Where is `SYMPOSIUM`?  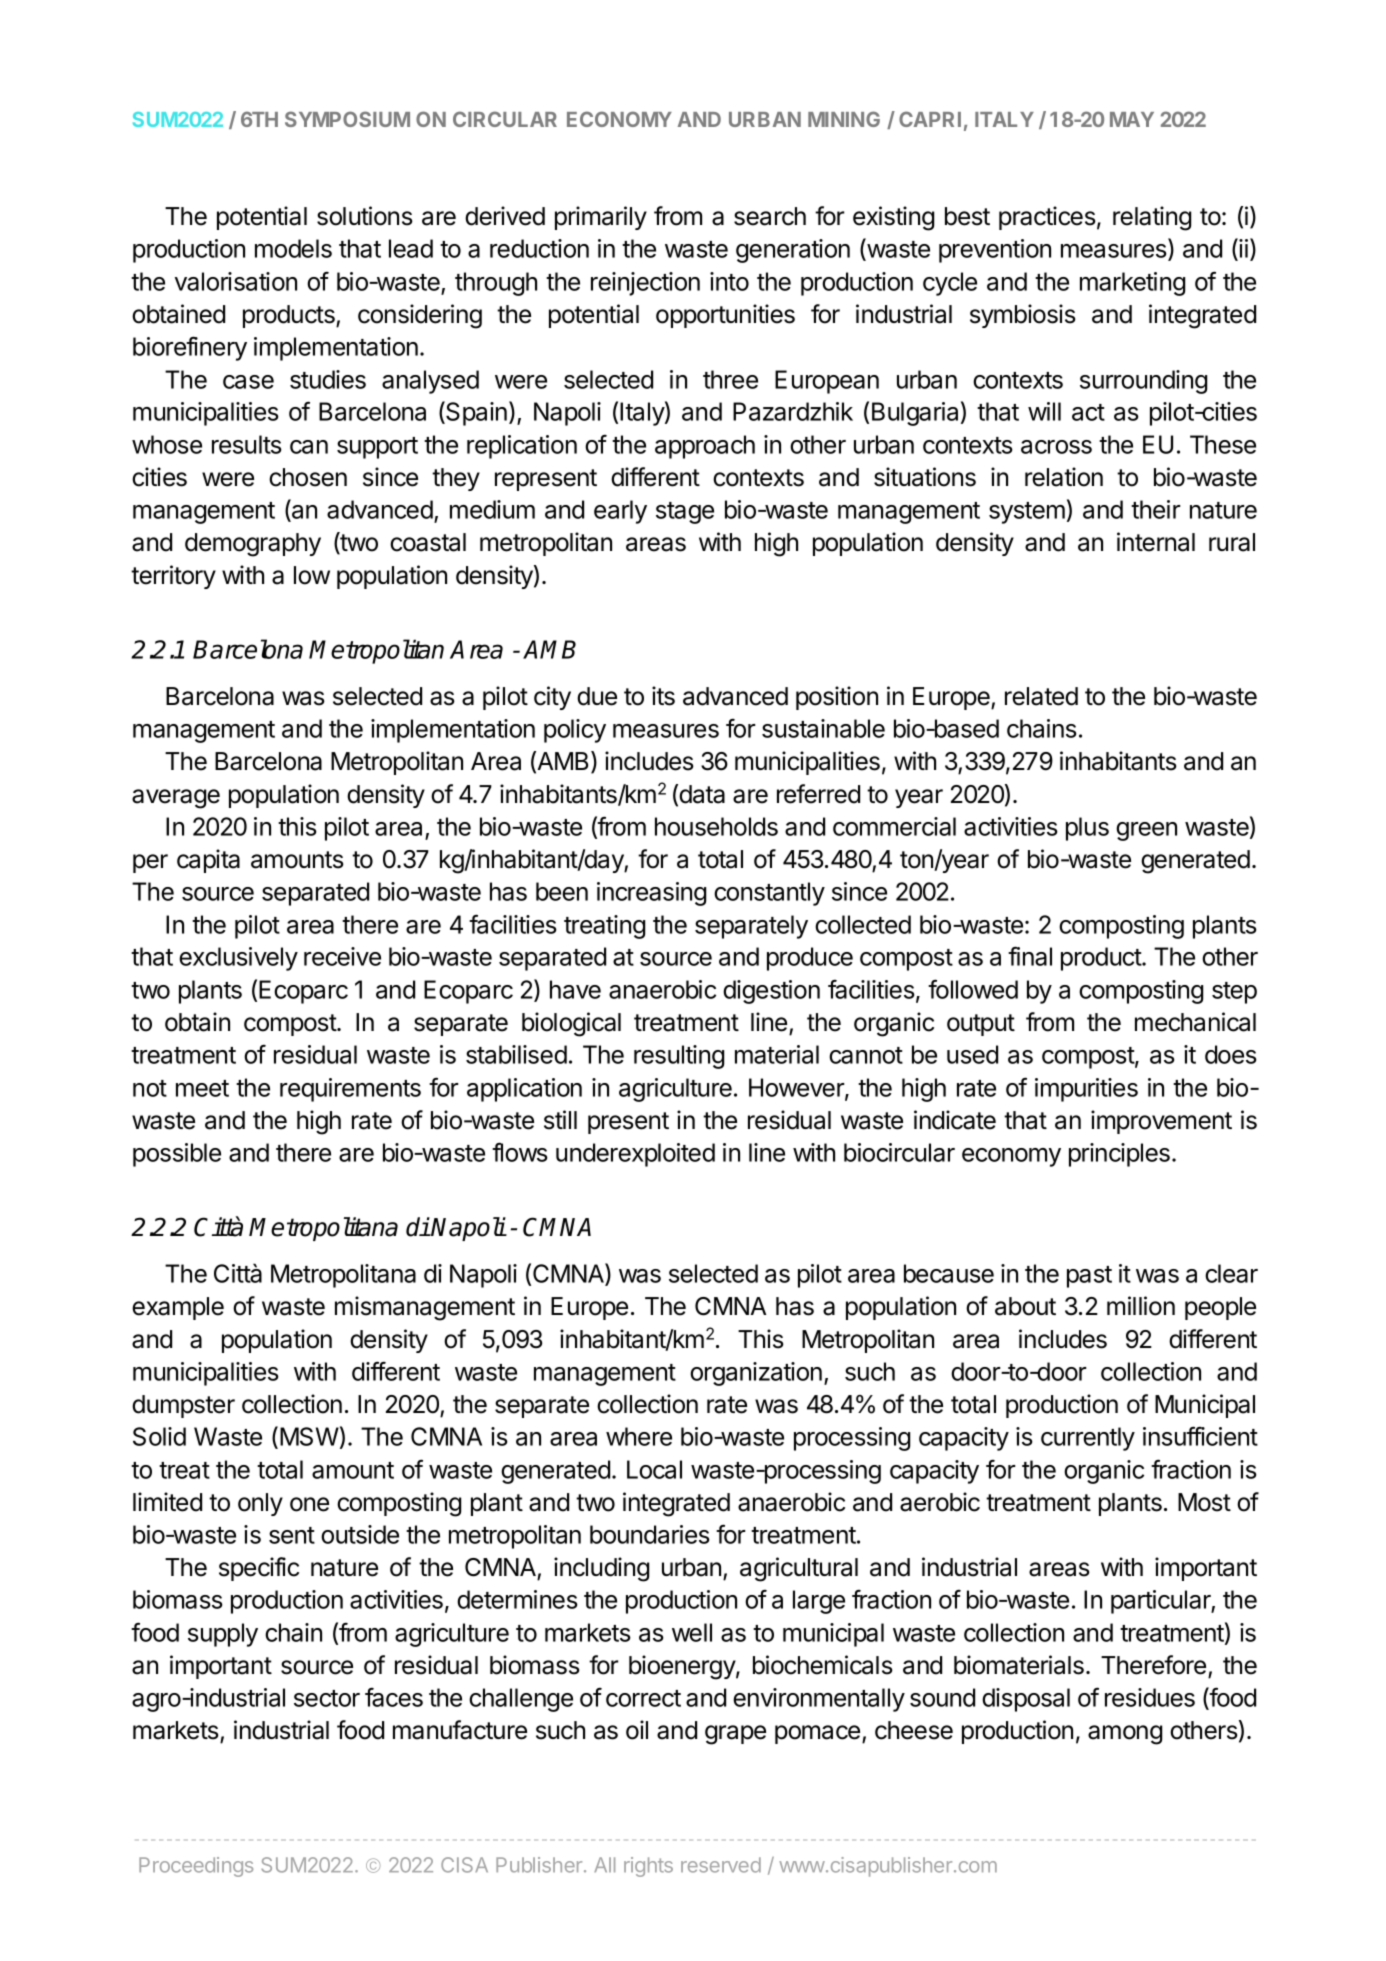
SYMPOSIUM is located at coordinates (347, 119).
